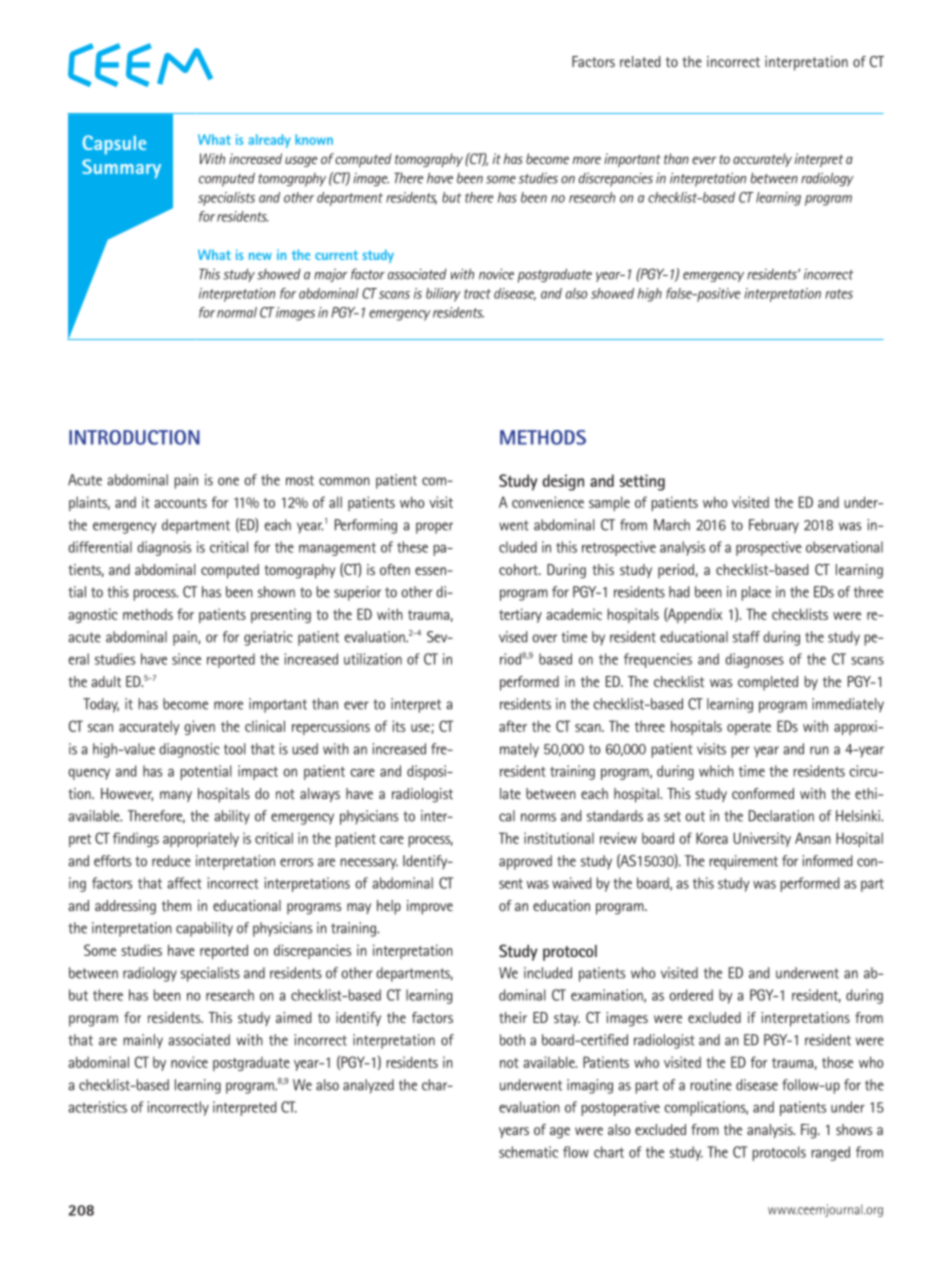  Describe the element at coordinates (763, 793) in the page. I see `conformed` at that location.
